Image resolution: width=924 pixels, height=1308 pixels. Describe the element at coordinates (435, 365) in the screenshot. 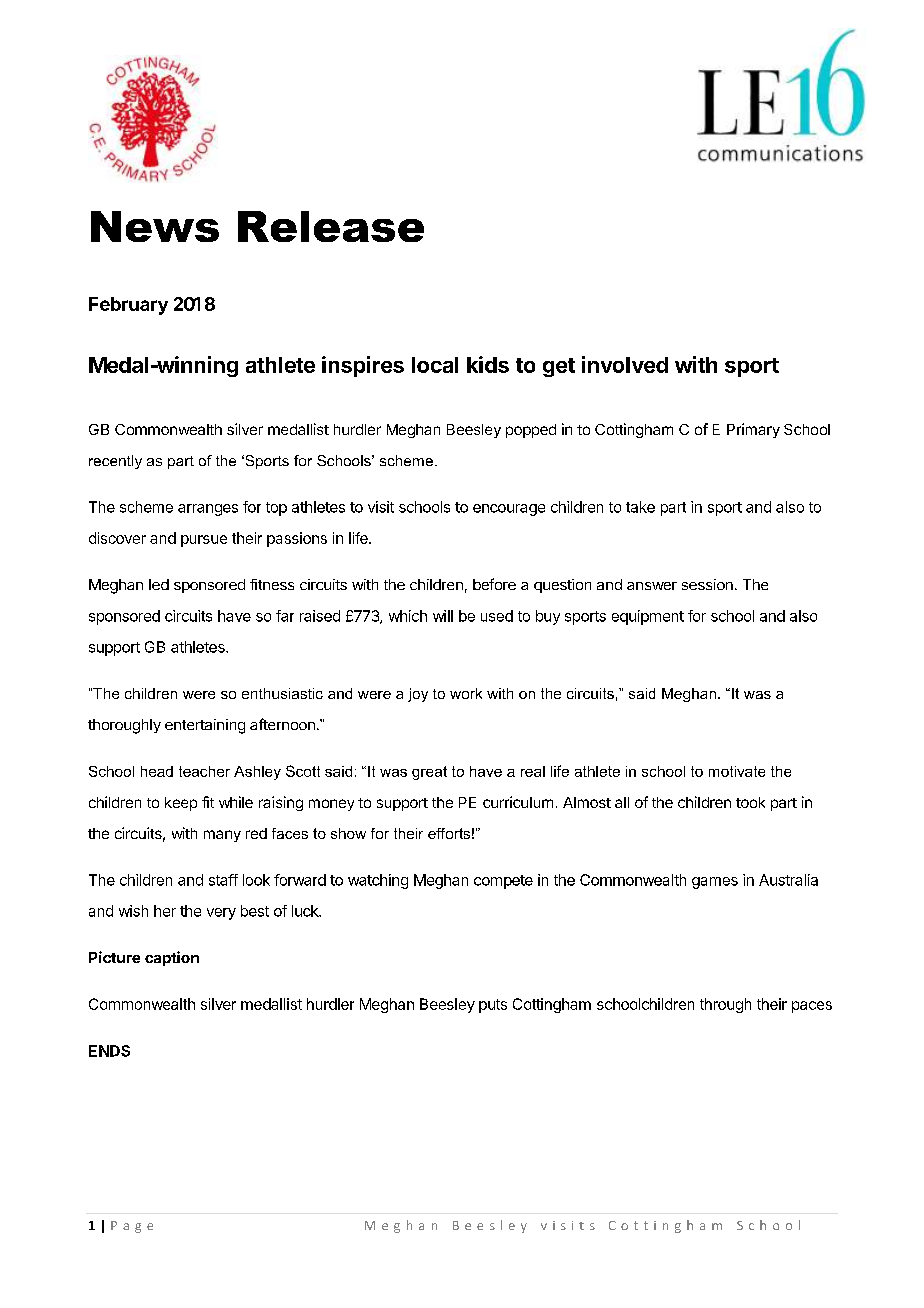

I see `local` at that location.
